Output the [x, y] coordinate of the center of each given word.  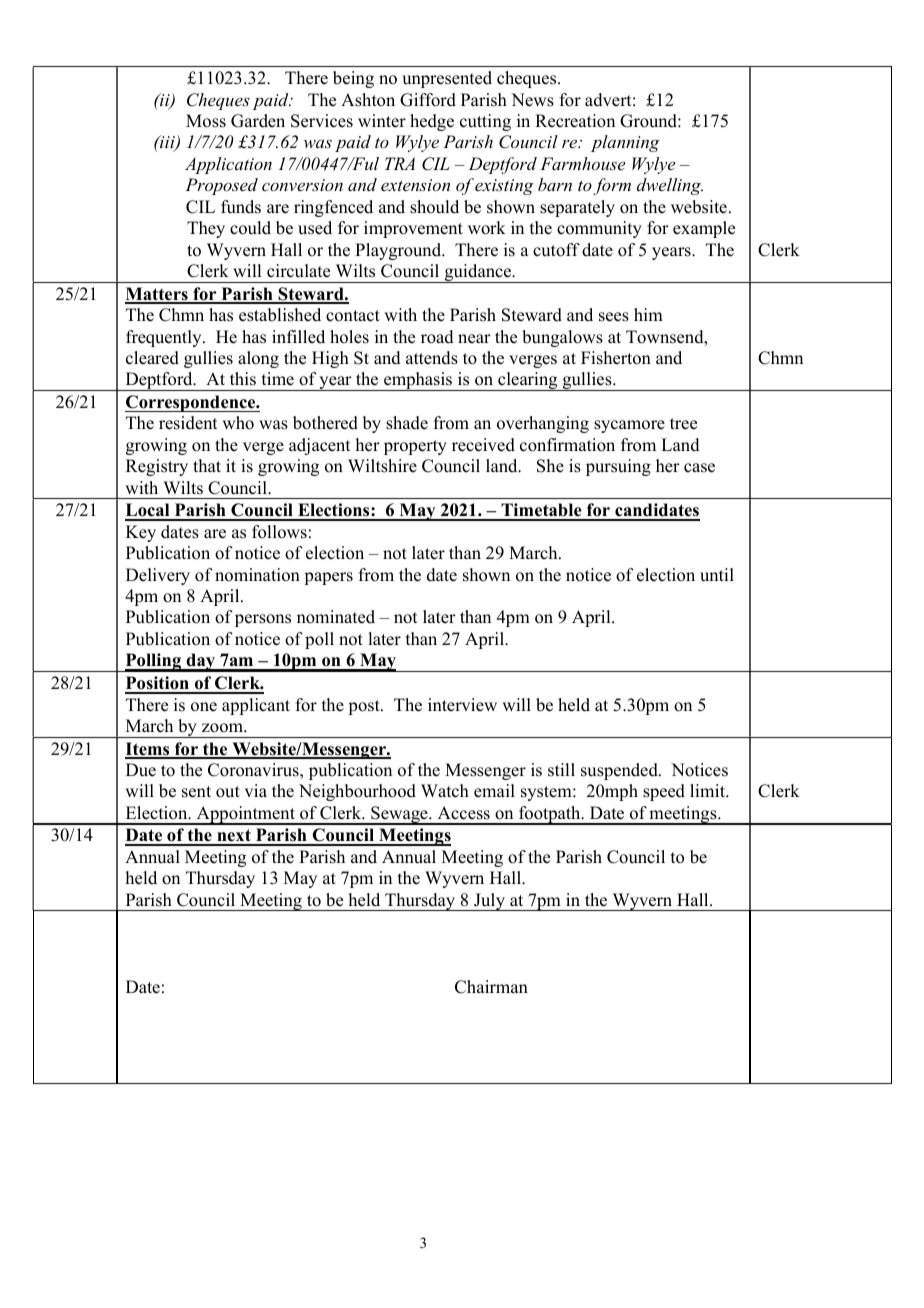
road [437, 337]
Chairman [491, 987]
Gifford [428, 100]
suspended [620, 771]
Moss [206, 121]
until [717, 575]
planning [625, 143]
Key [141, 533]
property [415, 447]
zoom [223, 728]
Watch [445, 791]
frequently [165, 338]
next [234, 837]
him [648, 314]
